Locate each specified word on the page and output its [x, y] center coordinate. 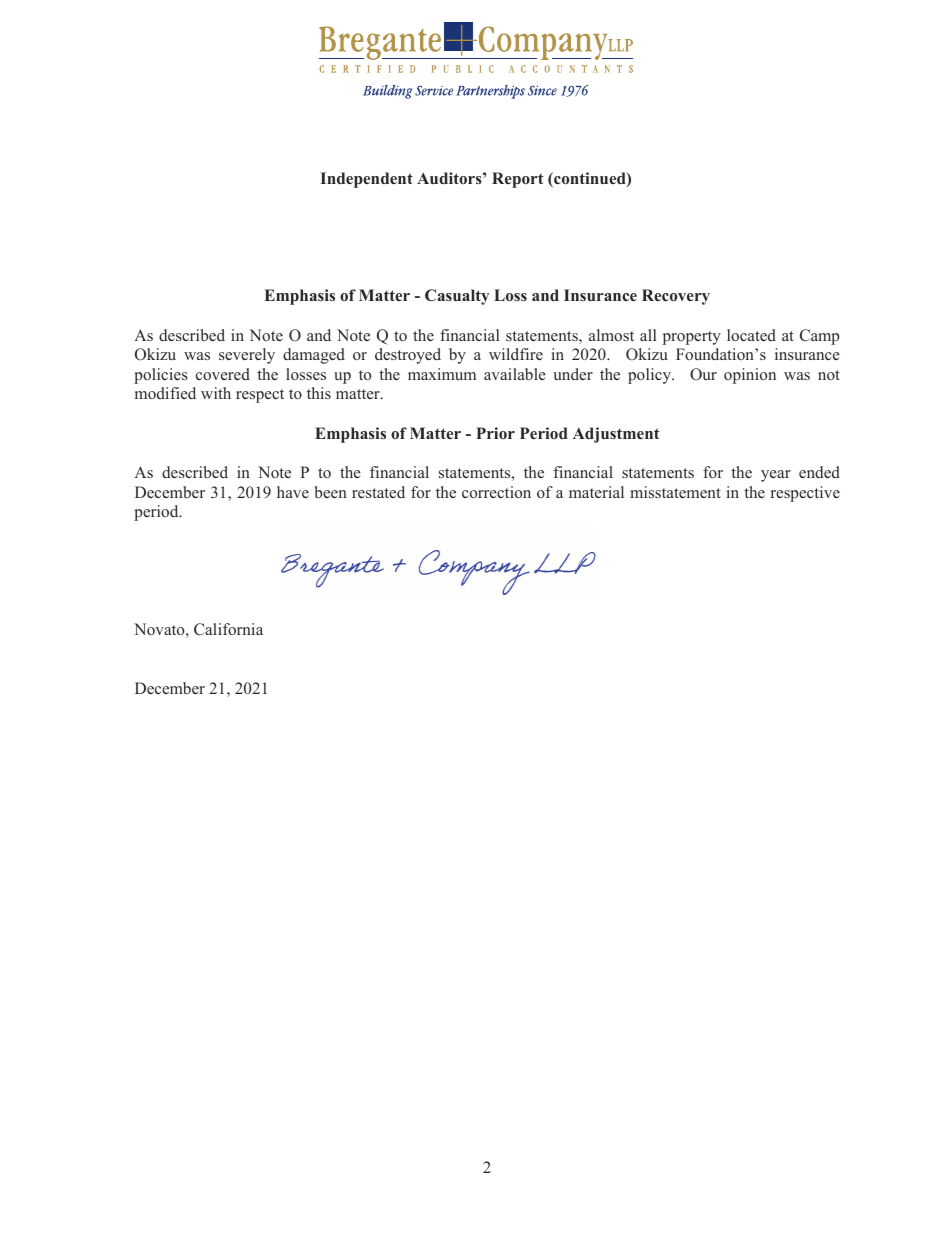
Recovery [676, 297]
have [293, 492]
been [331, 492]
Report [518, 180]
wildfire [516, 354]
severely [247, 356]
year [776, 476]
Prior [495, 433]
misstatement [675, 492]
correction [496, 492]
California [228, 629]
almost [611, 335]
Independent [367, 180]
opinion [750, 376]
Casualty [457, 297]
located [751, 335]
